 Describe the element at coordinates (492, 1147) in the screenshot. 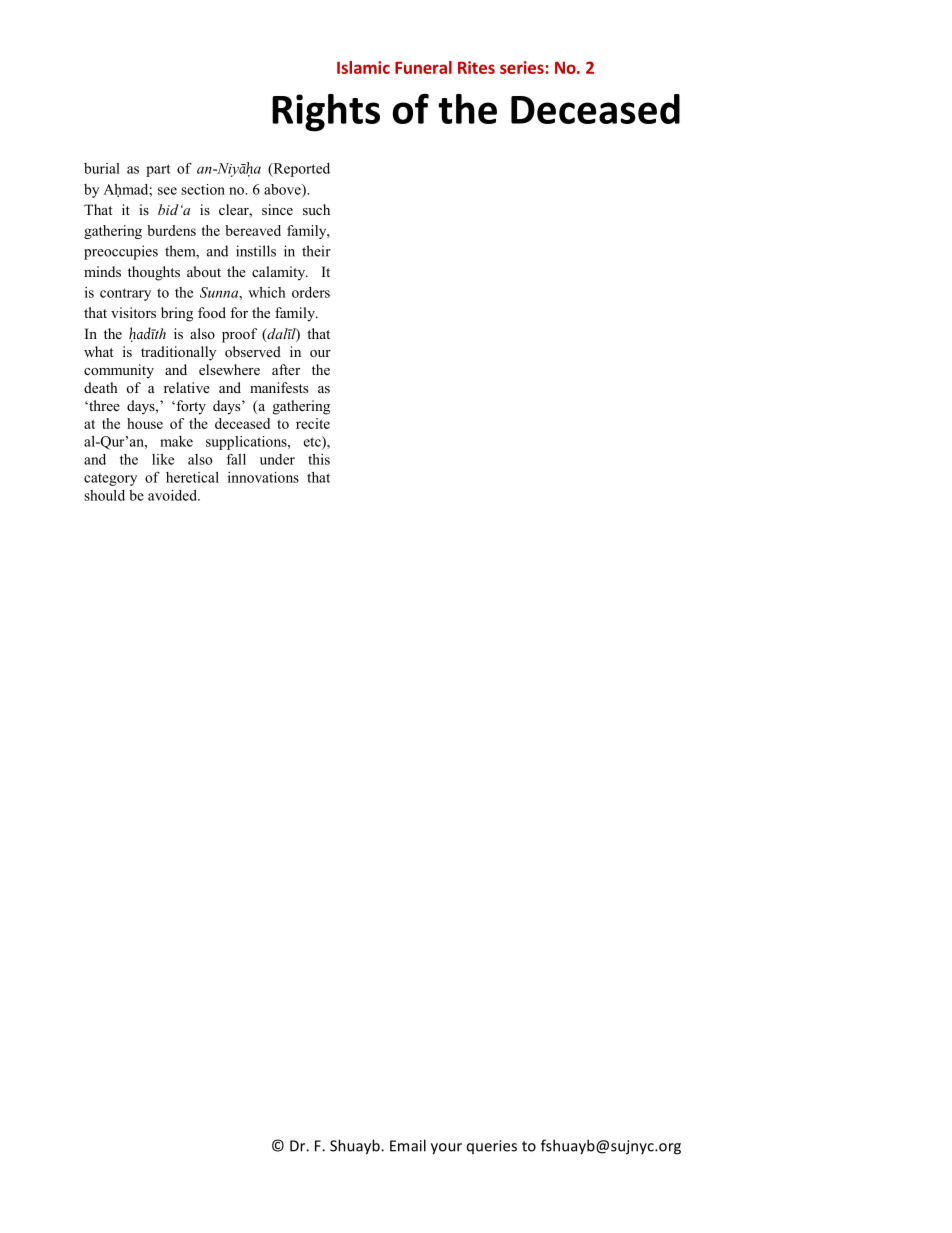

I see `queries` at that location.
